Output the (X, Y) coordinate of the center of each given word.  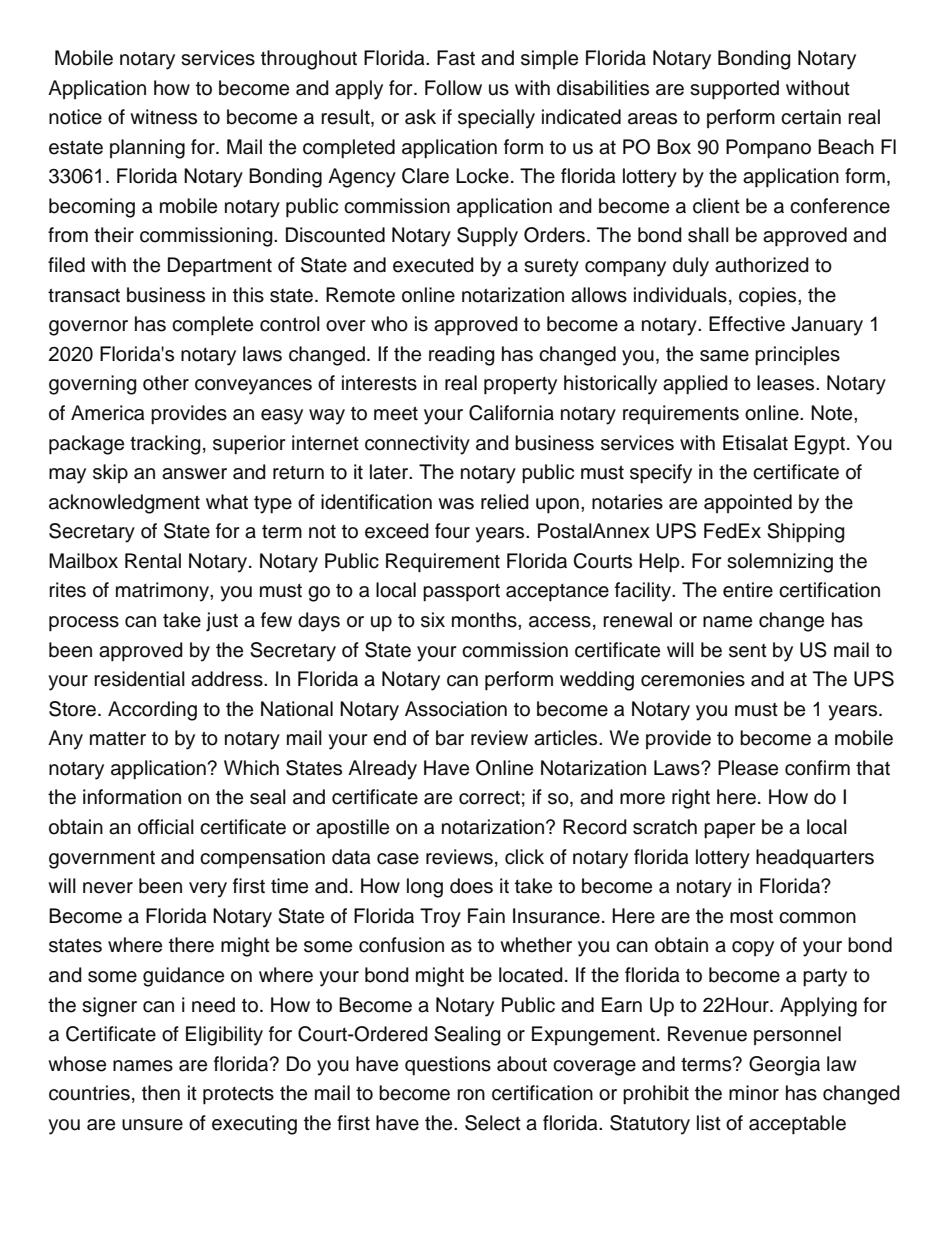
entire (748, 590)
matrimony (163, 592)
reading (462, 356)
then (161, 1093)
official (166, 827)
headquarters (815, 859)
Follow (453, 88)
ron (471, 1095)
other (166, 383)
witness (163, 117)
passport (461, 593)
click (524, 857)
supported (734, 90)
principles (797, 356)
